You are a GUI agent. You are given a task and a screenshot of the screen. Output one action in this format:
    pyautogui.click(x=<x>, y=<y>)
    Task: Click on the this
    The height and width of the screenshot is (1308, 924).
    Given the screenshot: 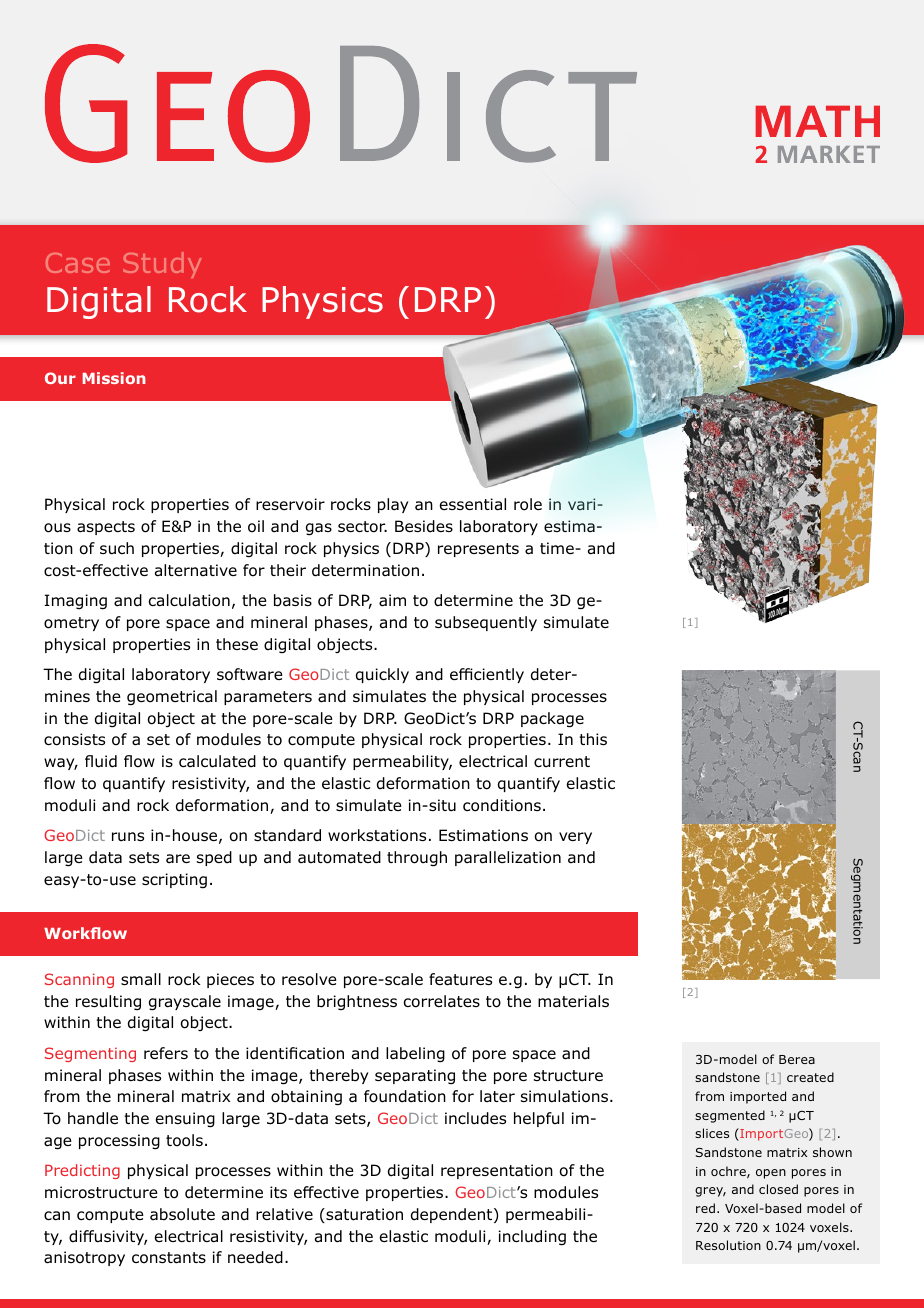 What is the action you would take?
    pyautogui.click(x=593, y=739)
